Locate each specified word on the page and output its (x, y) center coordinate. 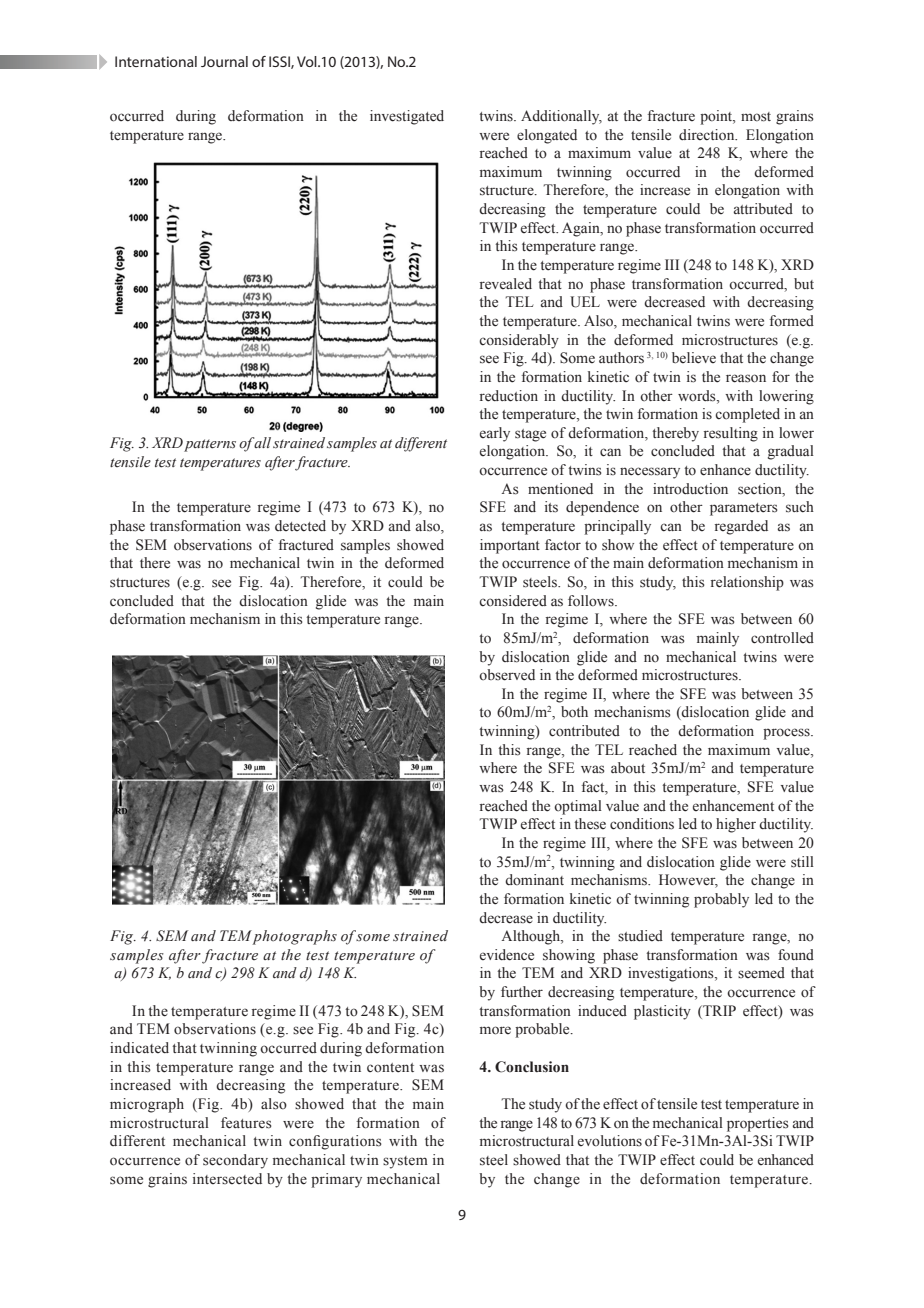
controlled (782, 638)
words (698, 396)
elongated (547, 136)
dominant (534, 880)
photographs (294, 937)
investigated (407, 117)
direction (708, 135)
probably (721, 900)
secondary (235, 1161)
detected (300, 526)
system (405, 1162)
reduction (509, 396)
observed (507, 675)
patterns (210, 445)
